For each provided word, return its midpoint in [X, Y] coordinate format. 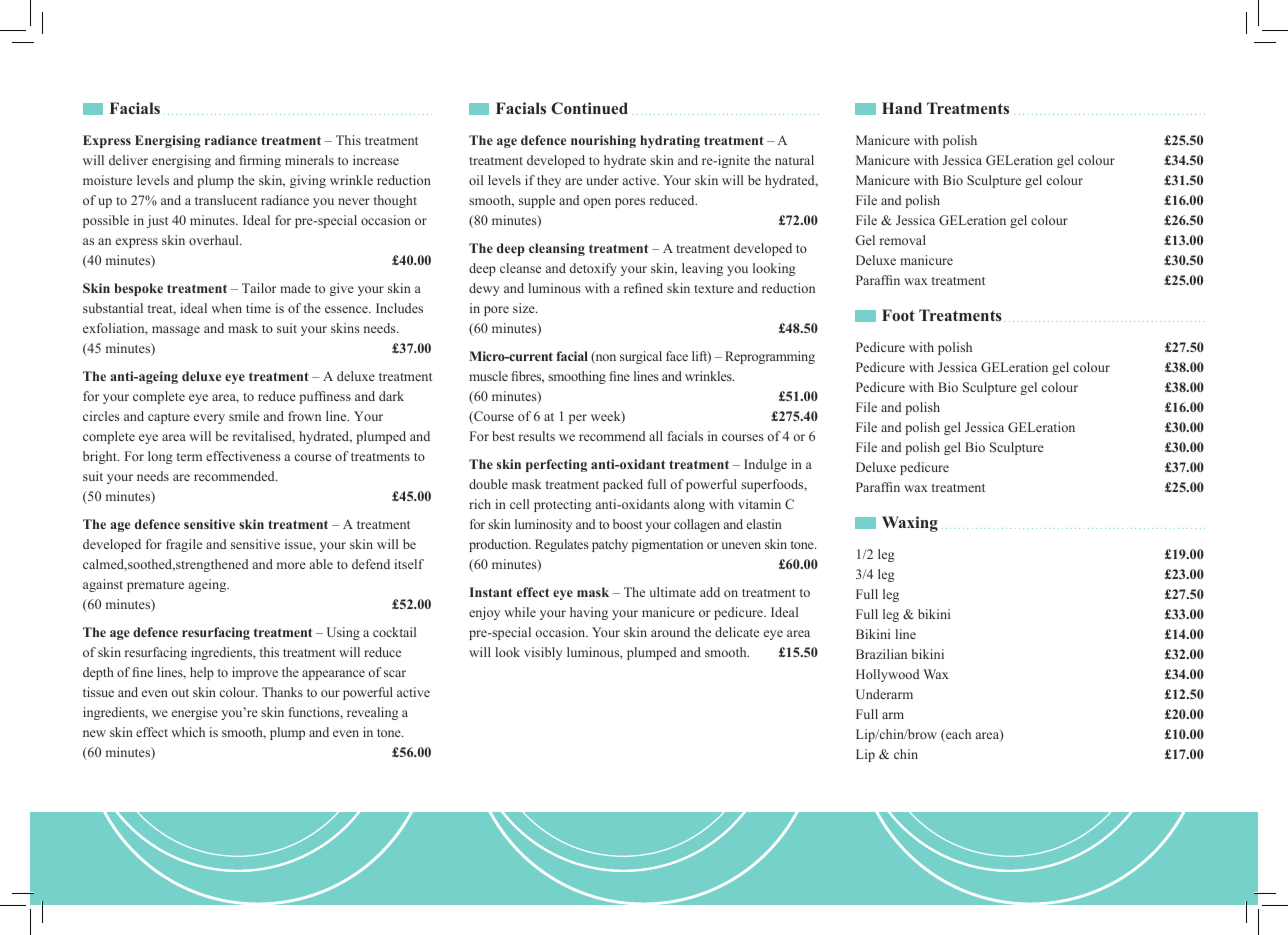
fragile [184, 545]
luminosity [543, 525]
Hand [902, 108]
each [957, 735]
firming [260, 161]
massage [176, 331]
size [525, 308]
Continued [589, 108]
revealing [373, 713]
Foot [898, 315]
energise [195, 713]
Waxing [910, 524]
